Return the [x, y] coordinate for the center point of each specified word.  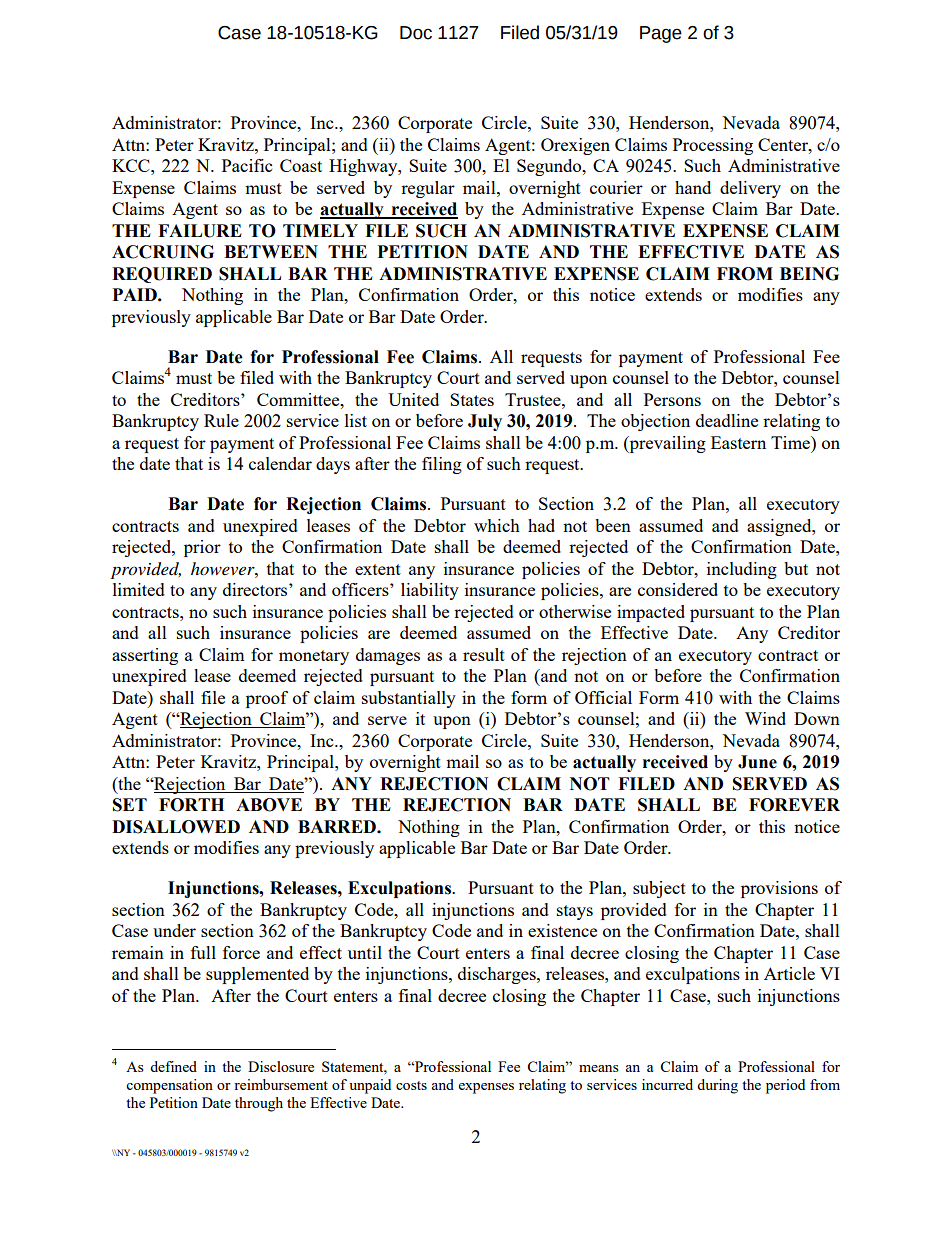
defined [173, 1066]
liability [430, 591]
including [742, 570]
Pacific [247, 165]
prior [202, 548]
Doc [416, 33]
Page [661, 34]
